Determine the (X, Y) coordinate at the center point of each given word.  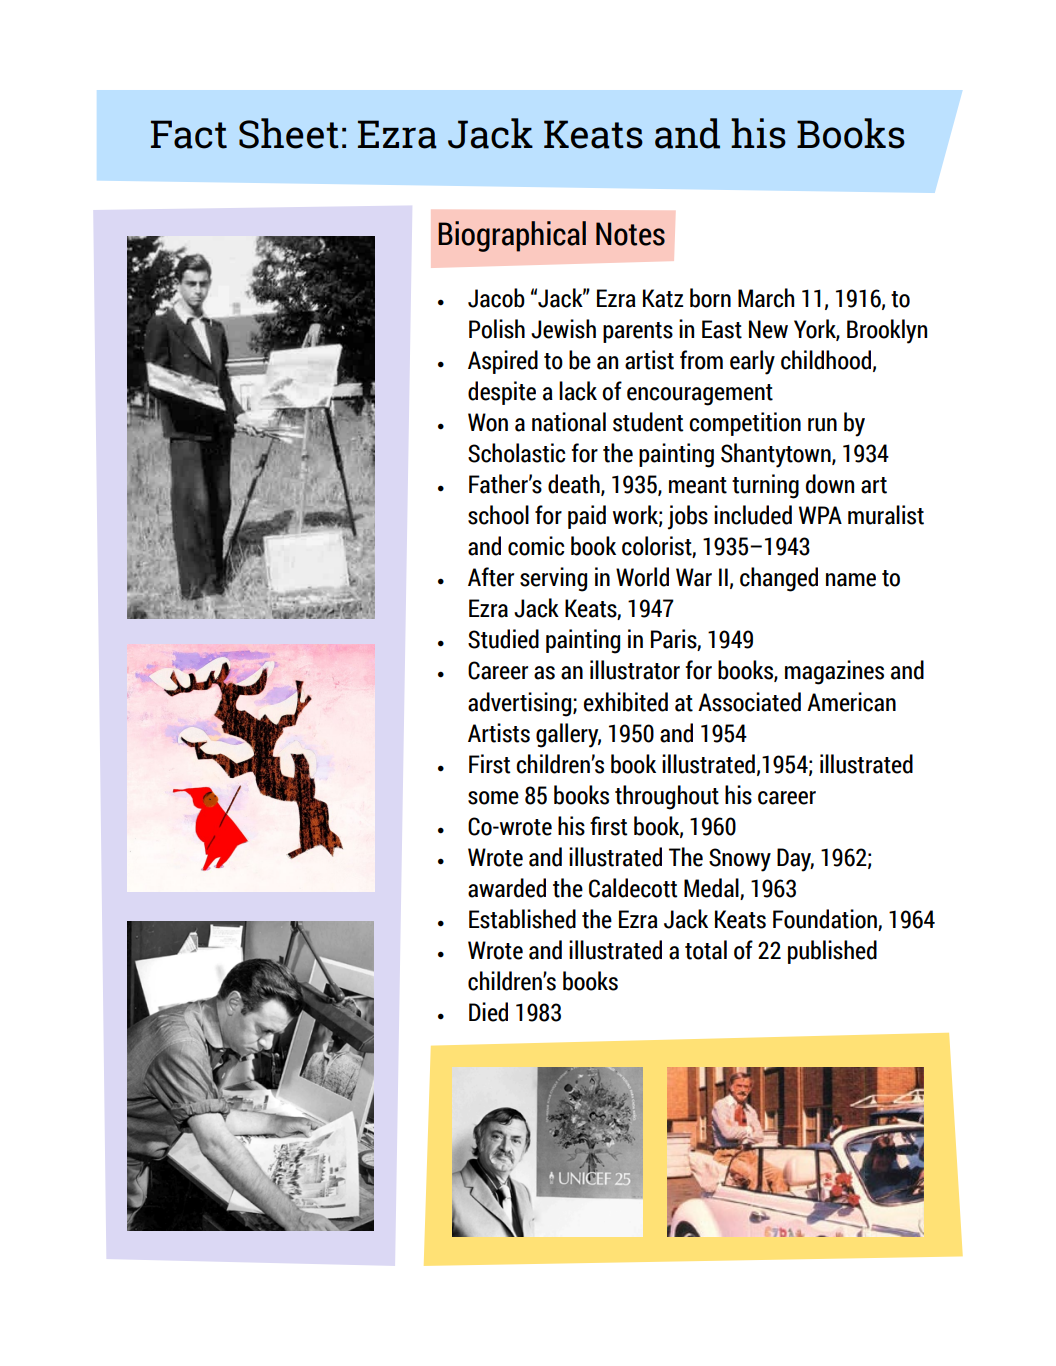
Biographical (512, 236)
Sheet (289, 133)
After (491, 577)
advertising (521, 704)
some (493, 798)
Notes (630, 234)
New (768, 329)
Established (522, 919)
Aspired (503, 362)
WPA (820, 515)
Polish (497, 329)
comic (536, 546)
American (851, 702)
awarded (507, 888)
